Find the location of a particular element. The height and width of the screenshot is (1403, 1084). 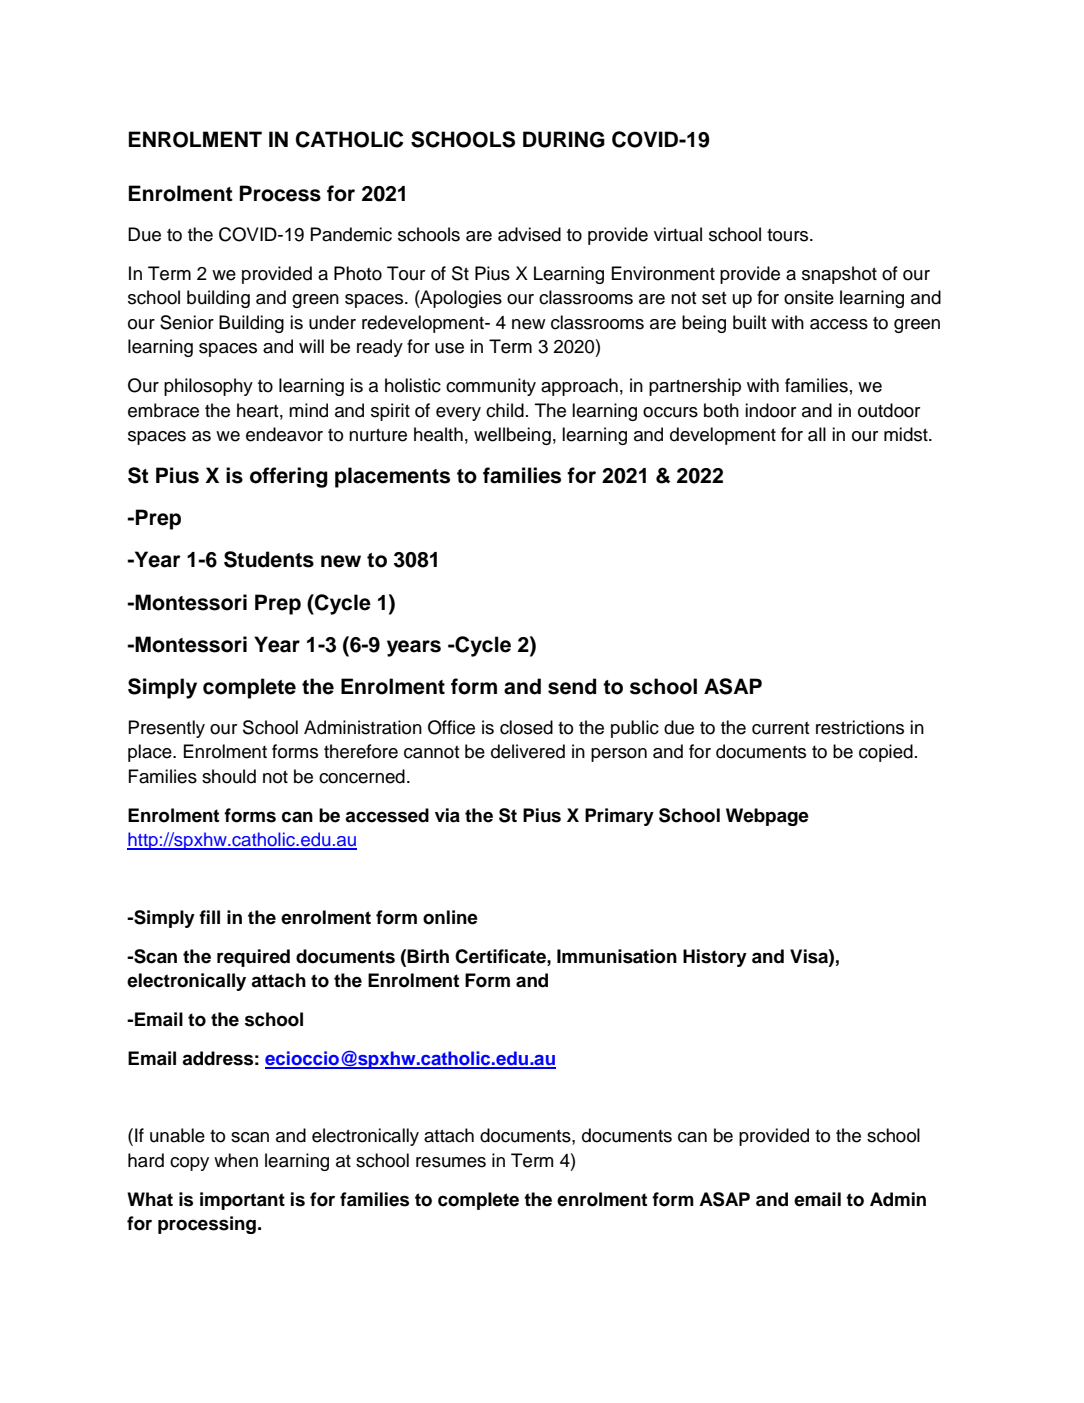

Pandemic is located at coordinates (351, 234).
